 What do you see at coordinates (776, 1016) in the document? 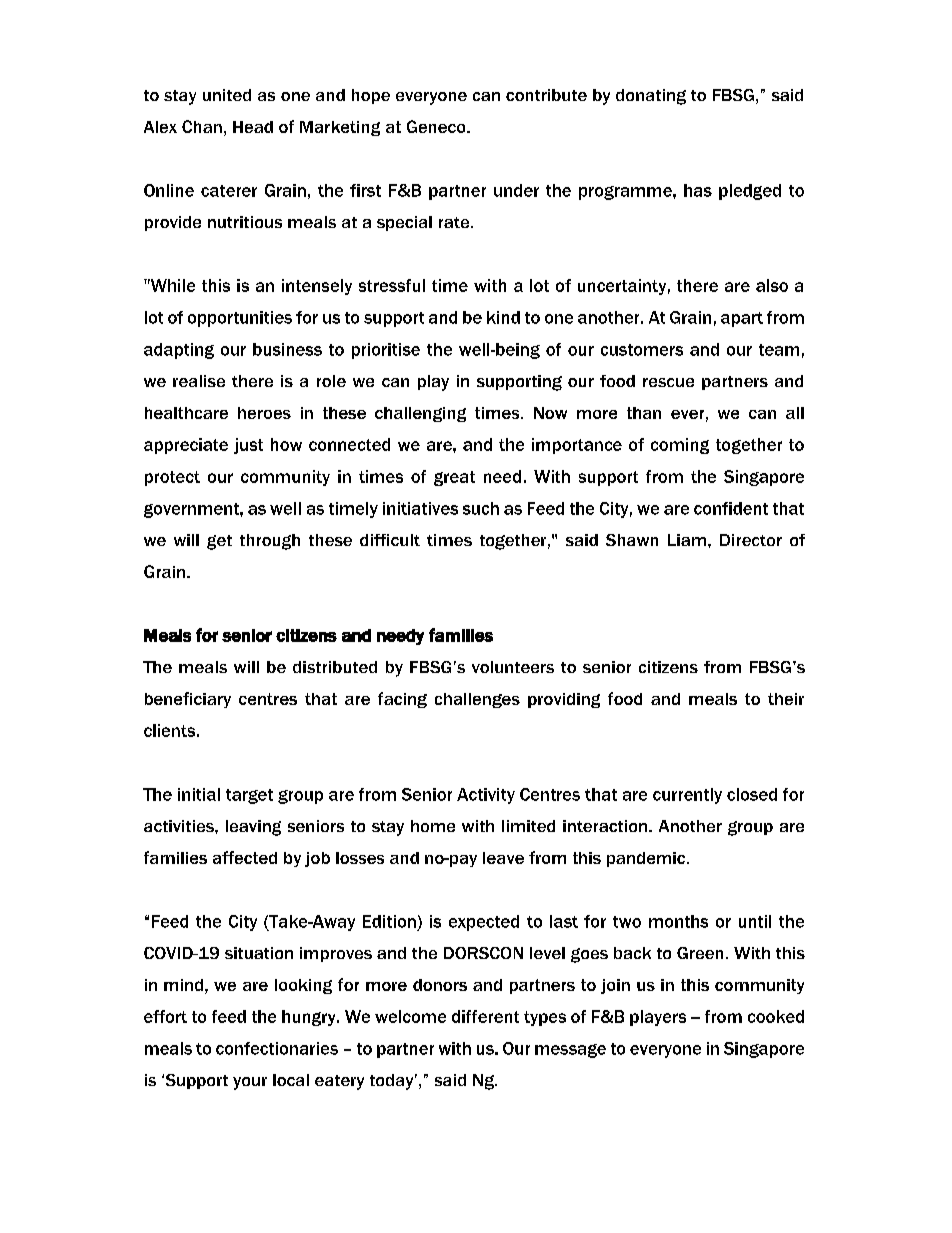
I see `cooked` at bounding box center [776, 1016].
